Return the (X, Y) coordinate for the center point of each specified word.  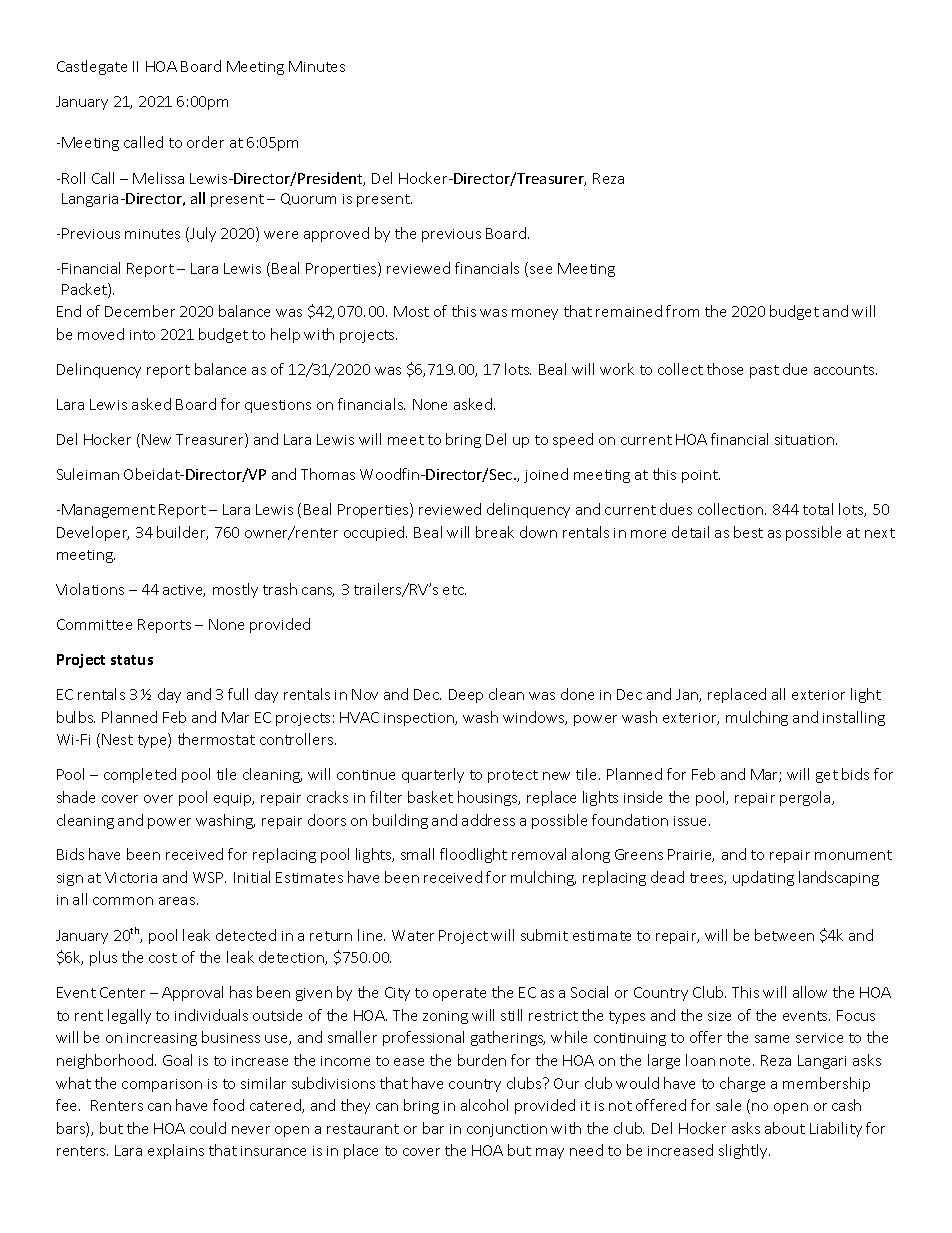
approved (336, 234)
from (682, 311)
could (208, 1128)
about (785, 1128)
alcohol (484, 1105)
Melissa (158, 178)
